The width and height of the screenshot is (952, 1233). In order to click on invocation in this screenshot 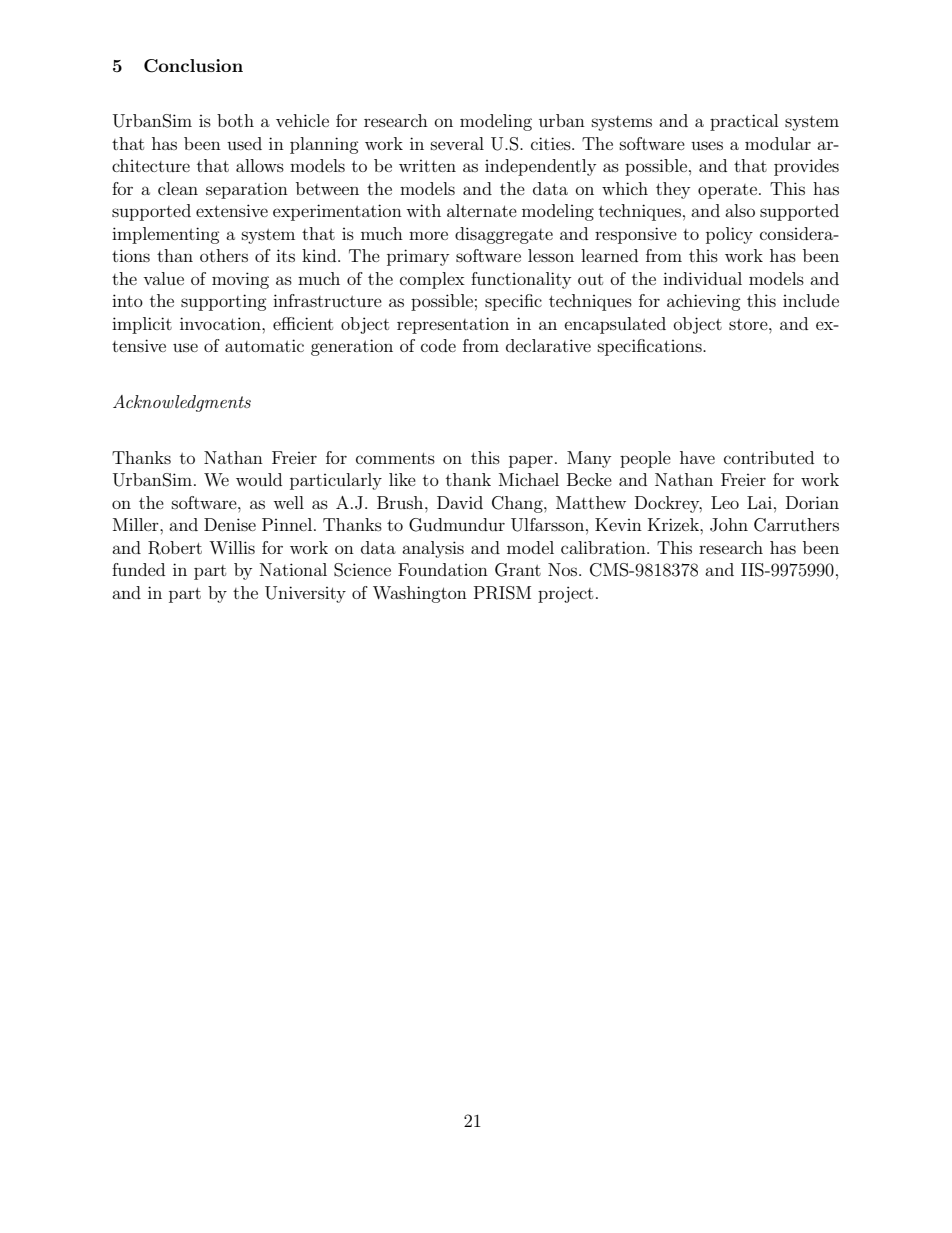, I will do `click(221, 323)`.
